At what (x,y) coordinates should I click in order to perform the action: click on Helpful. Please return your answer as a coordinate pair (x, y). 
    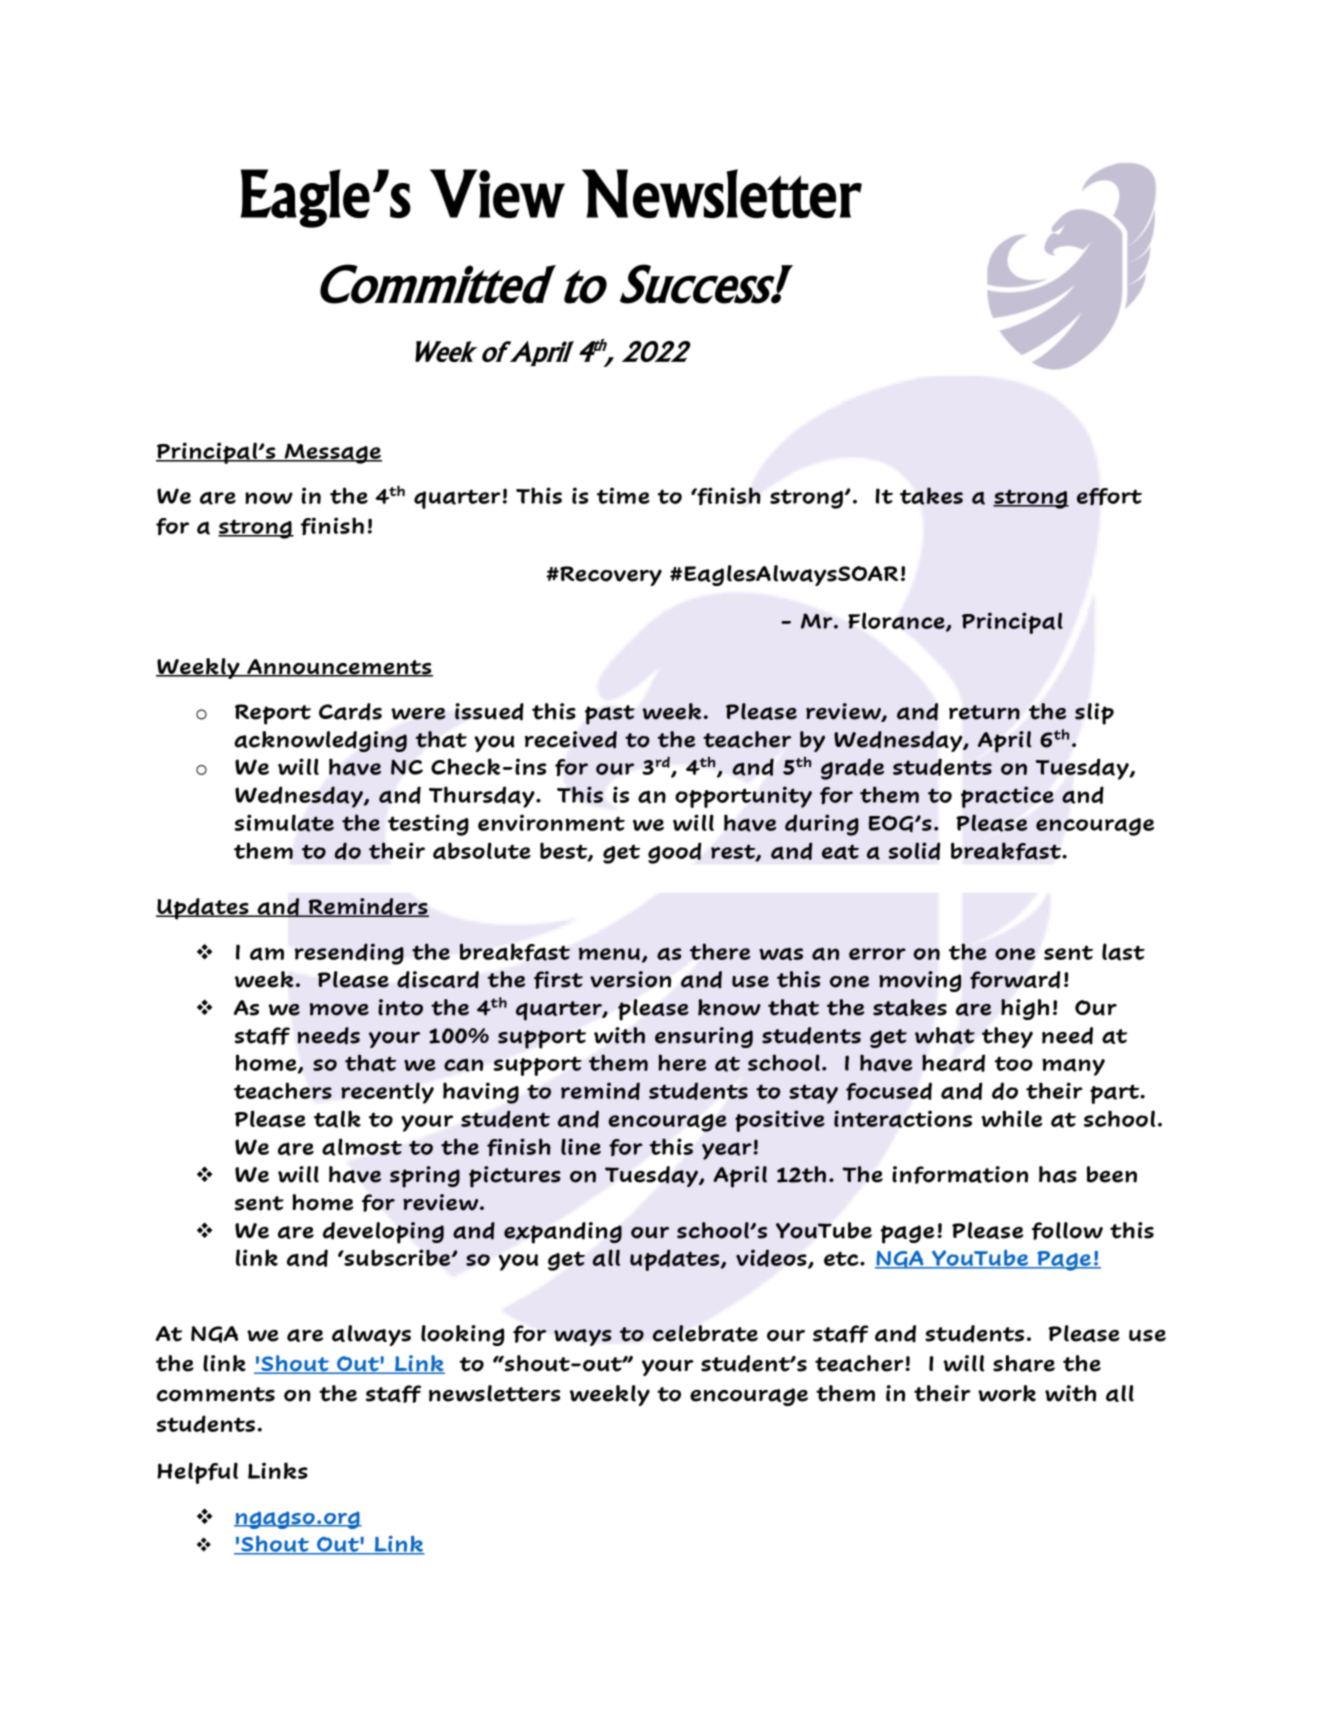
    Looking at the image, I should click on (197, 1473).
